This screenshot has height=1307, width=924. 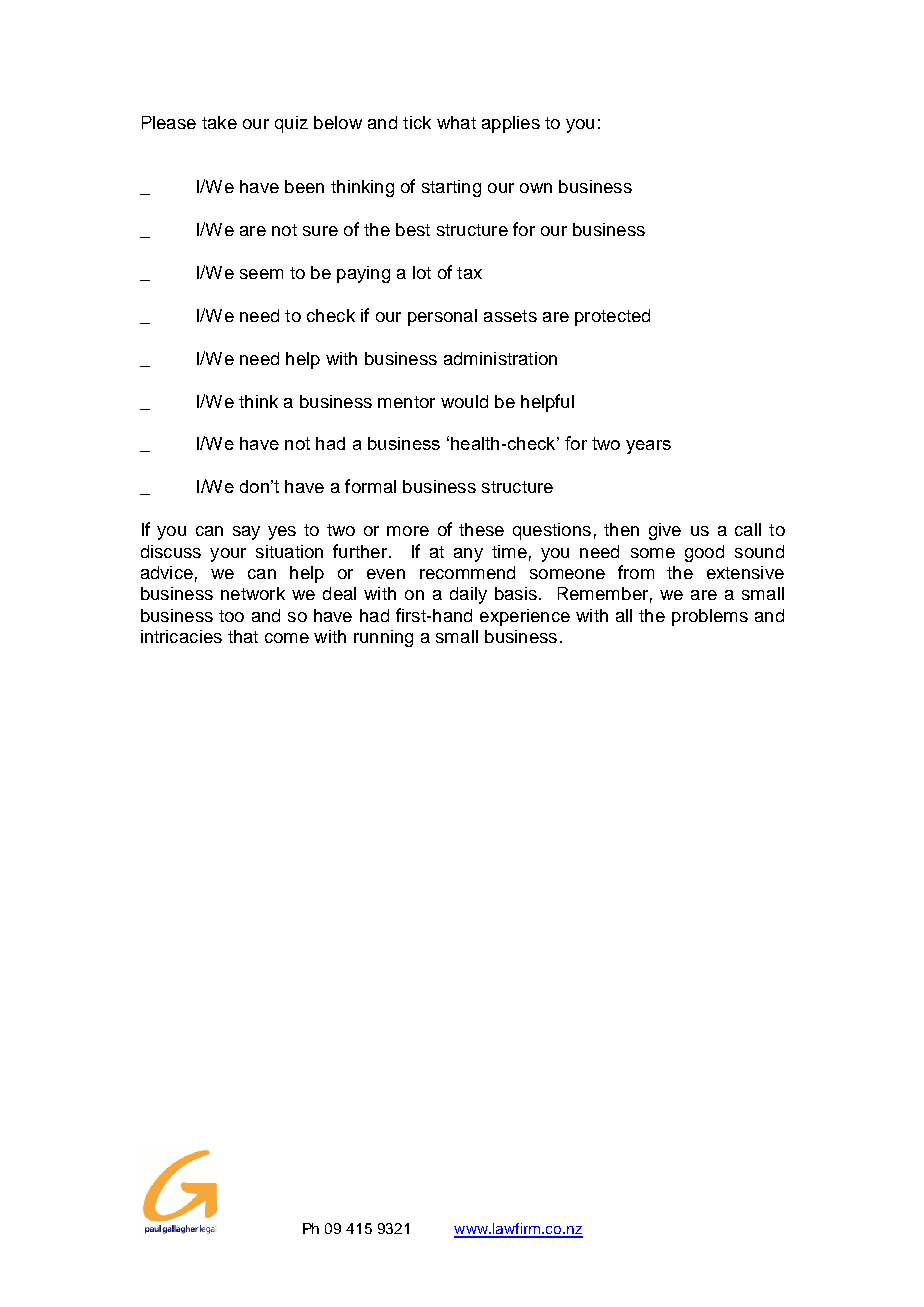 I want to click on years, so click(x=648, y=447).
